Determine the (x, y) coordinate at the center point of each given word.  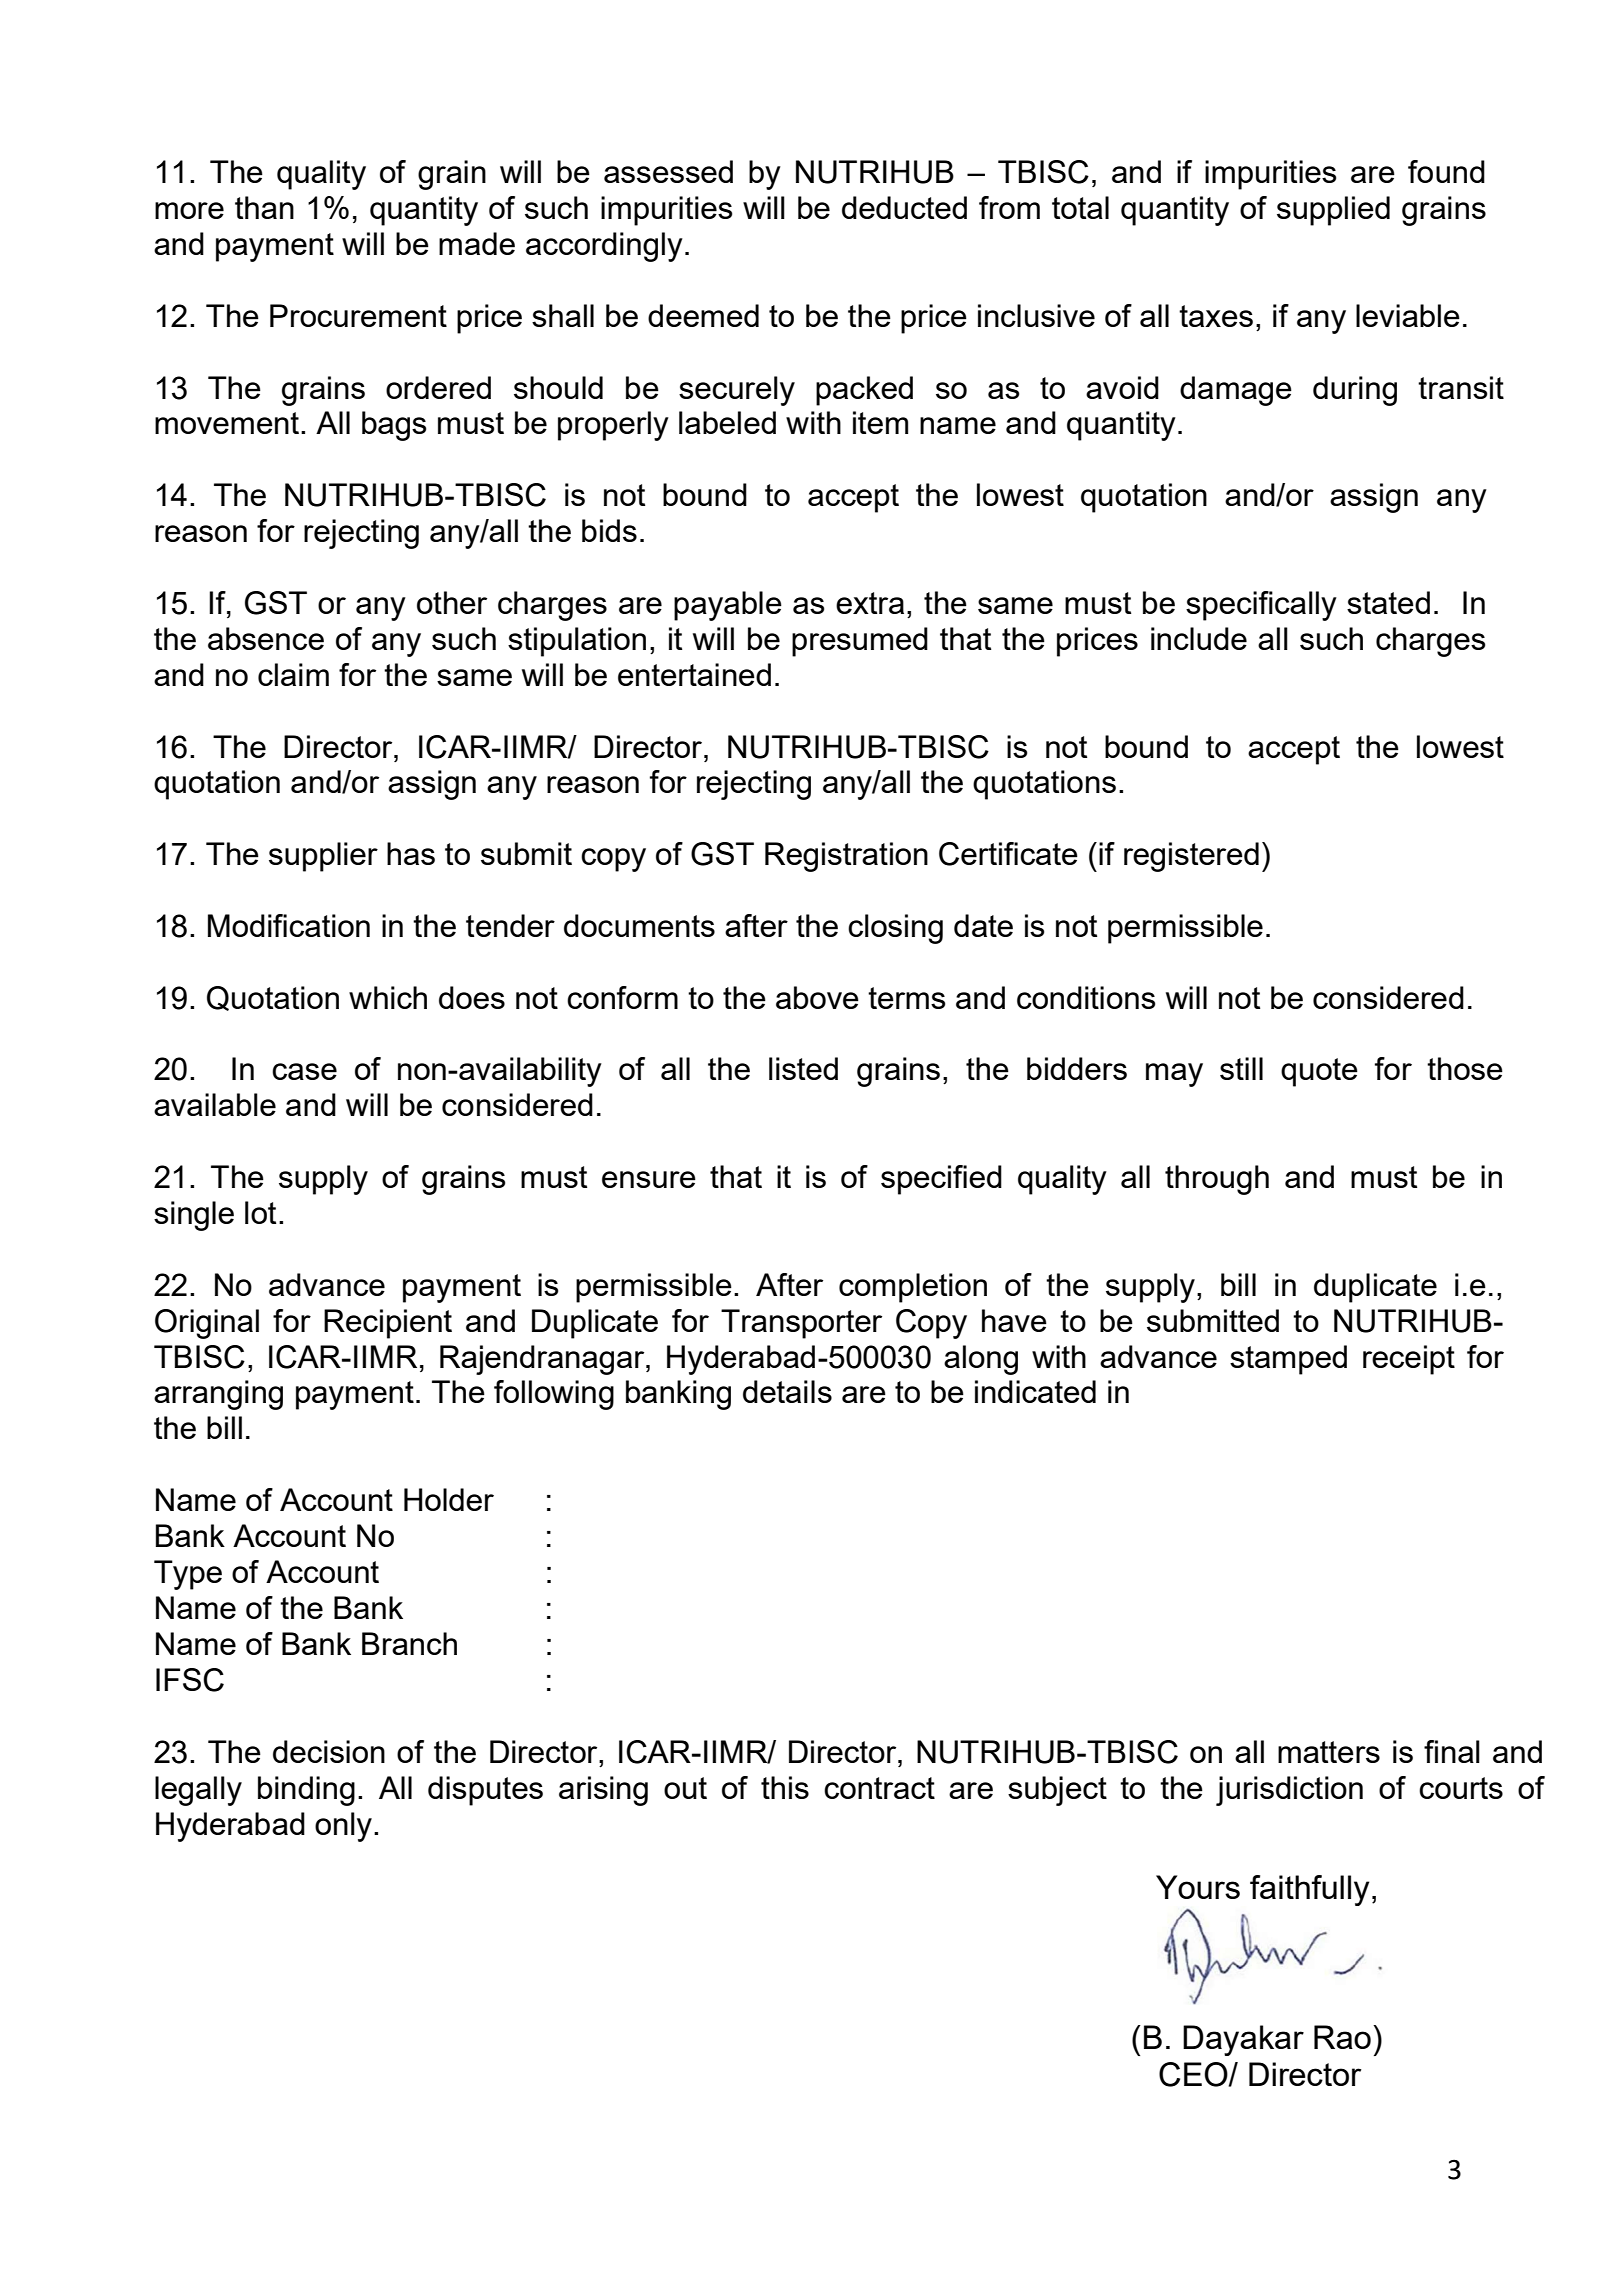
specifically (1261, 606)
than (264, 207)
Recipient (388, 1324)
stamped (1288, 1360)
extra (870, 603)
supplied (1333, 211)
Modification (289, 925)
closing (895, 929)
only (343, 1827)
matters (1329, 1752)
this (785, 1787)
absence (266, 638)
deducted (904, 207)
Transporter (801, 1324)
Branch (409, 1643)
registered (1191, 857)
